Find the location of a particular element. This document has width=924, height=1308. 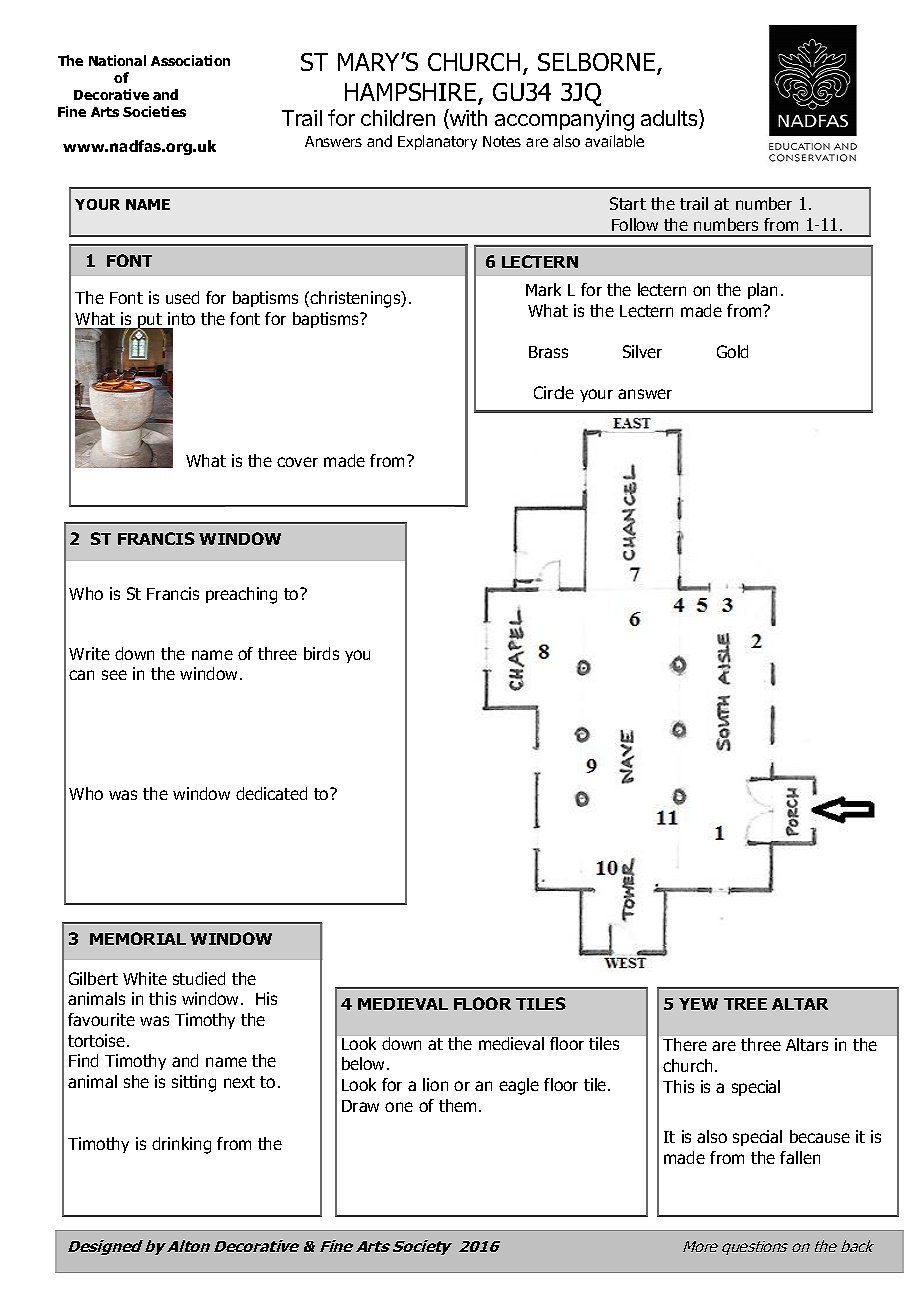

with is located at coordinates (467, 119).
